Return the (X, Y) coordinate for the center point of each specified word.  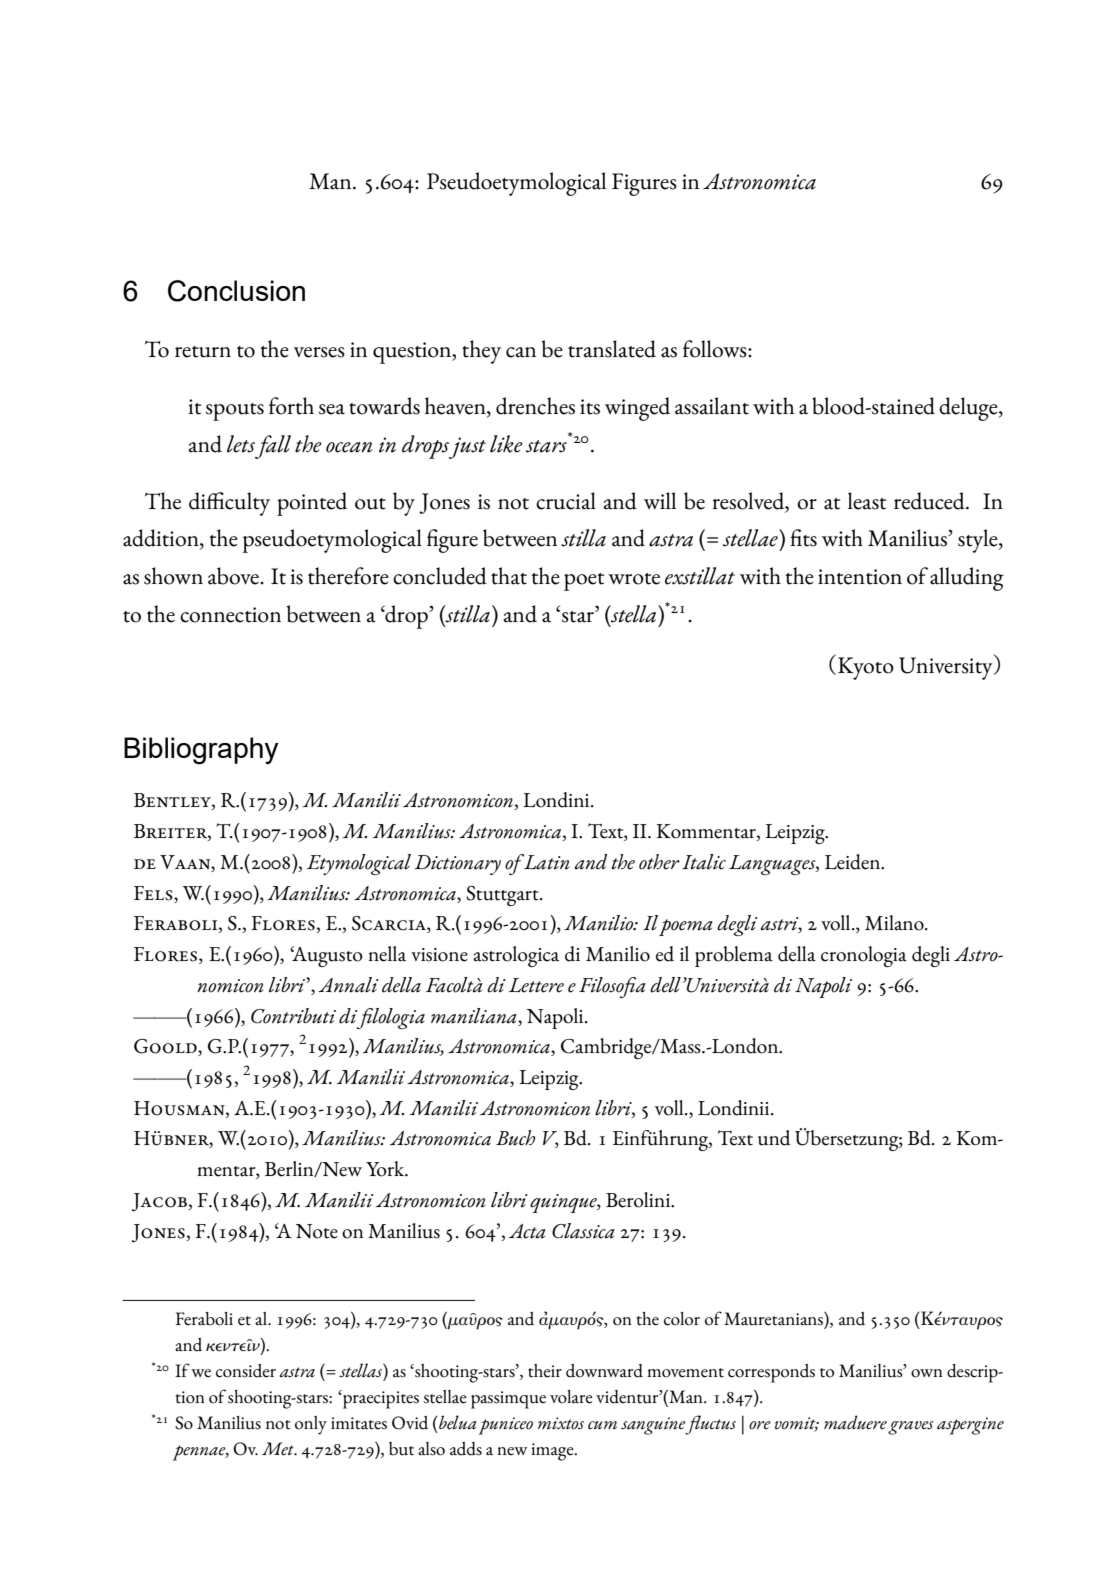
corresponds (771, 1373)
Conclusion (236, 291)
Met (279, 1449)
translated (612, 349)
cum (602, 1425)
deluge (969, 409)
